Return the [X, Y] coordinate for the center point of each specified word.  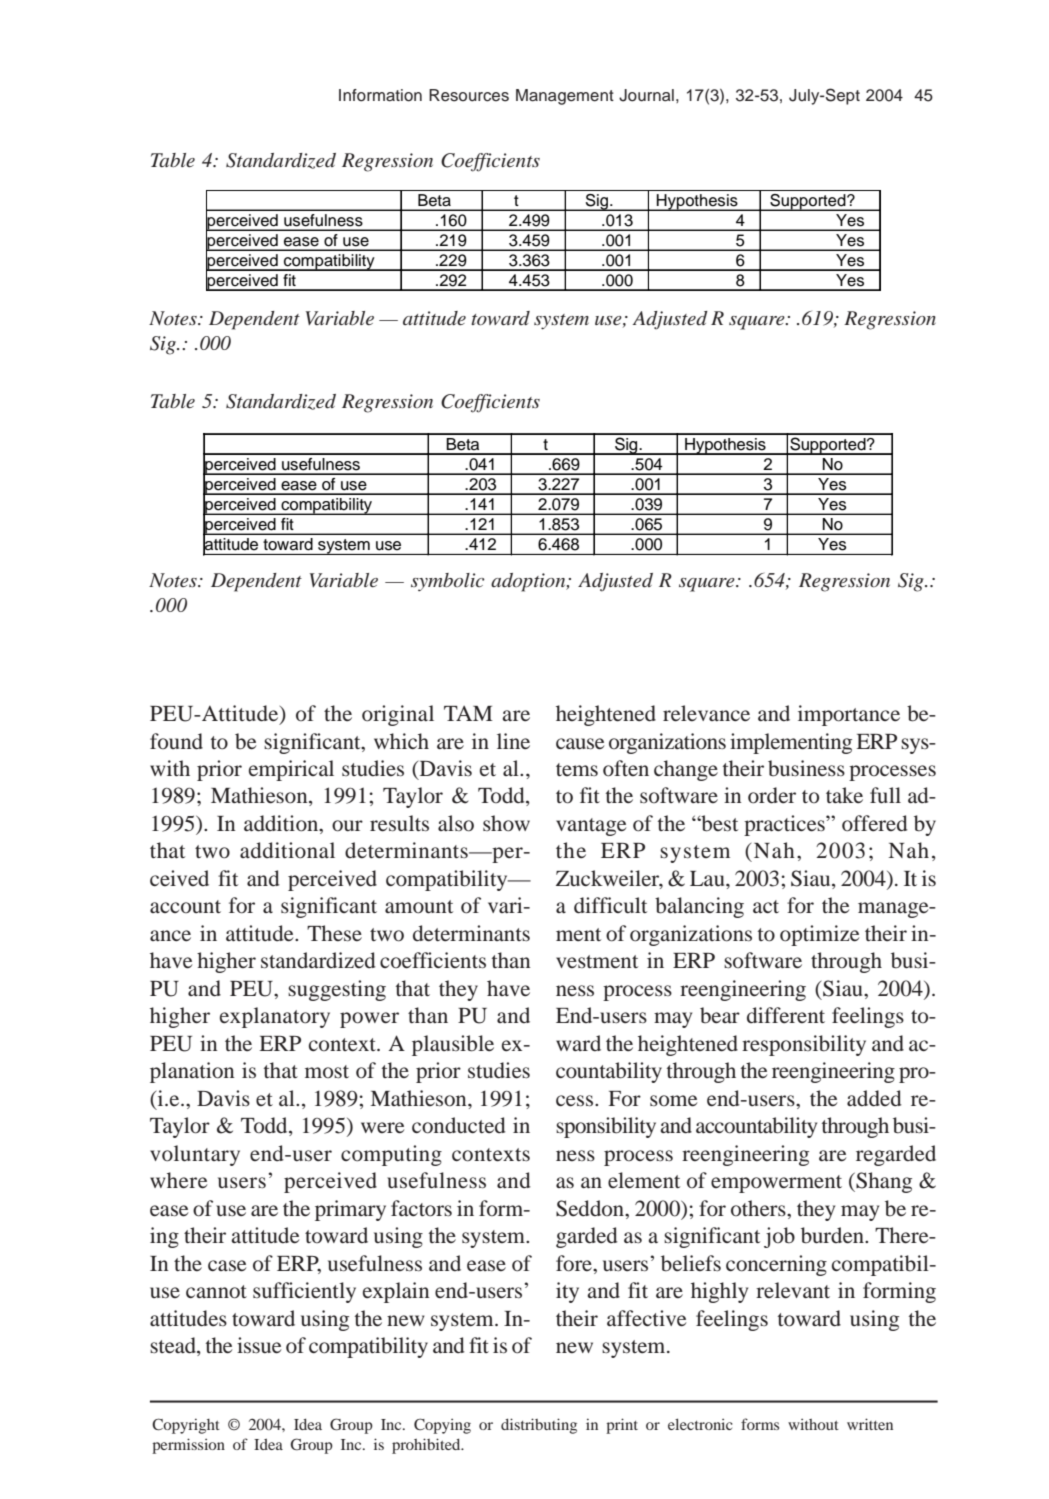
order [772, 795]
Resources [469, 95]
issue [259, 1345]
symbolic [448, 582]
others [759, 1208]
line [513, 741]
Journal [646, 95]
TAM [468, 713]
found [176, 741]
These [334, 933]
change [686, 770]
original [398, 715]
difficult [610, 905]
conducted [459, 1125]
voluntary [195, 1155]
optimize [819, 935]
